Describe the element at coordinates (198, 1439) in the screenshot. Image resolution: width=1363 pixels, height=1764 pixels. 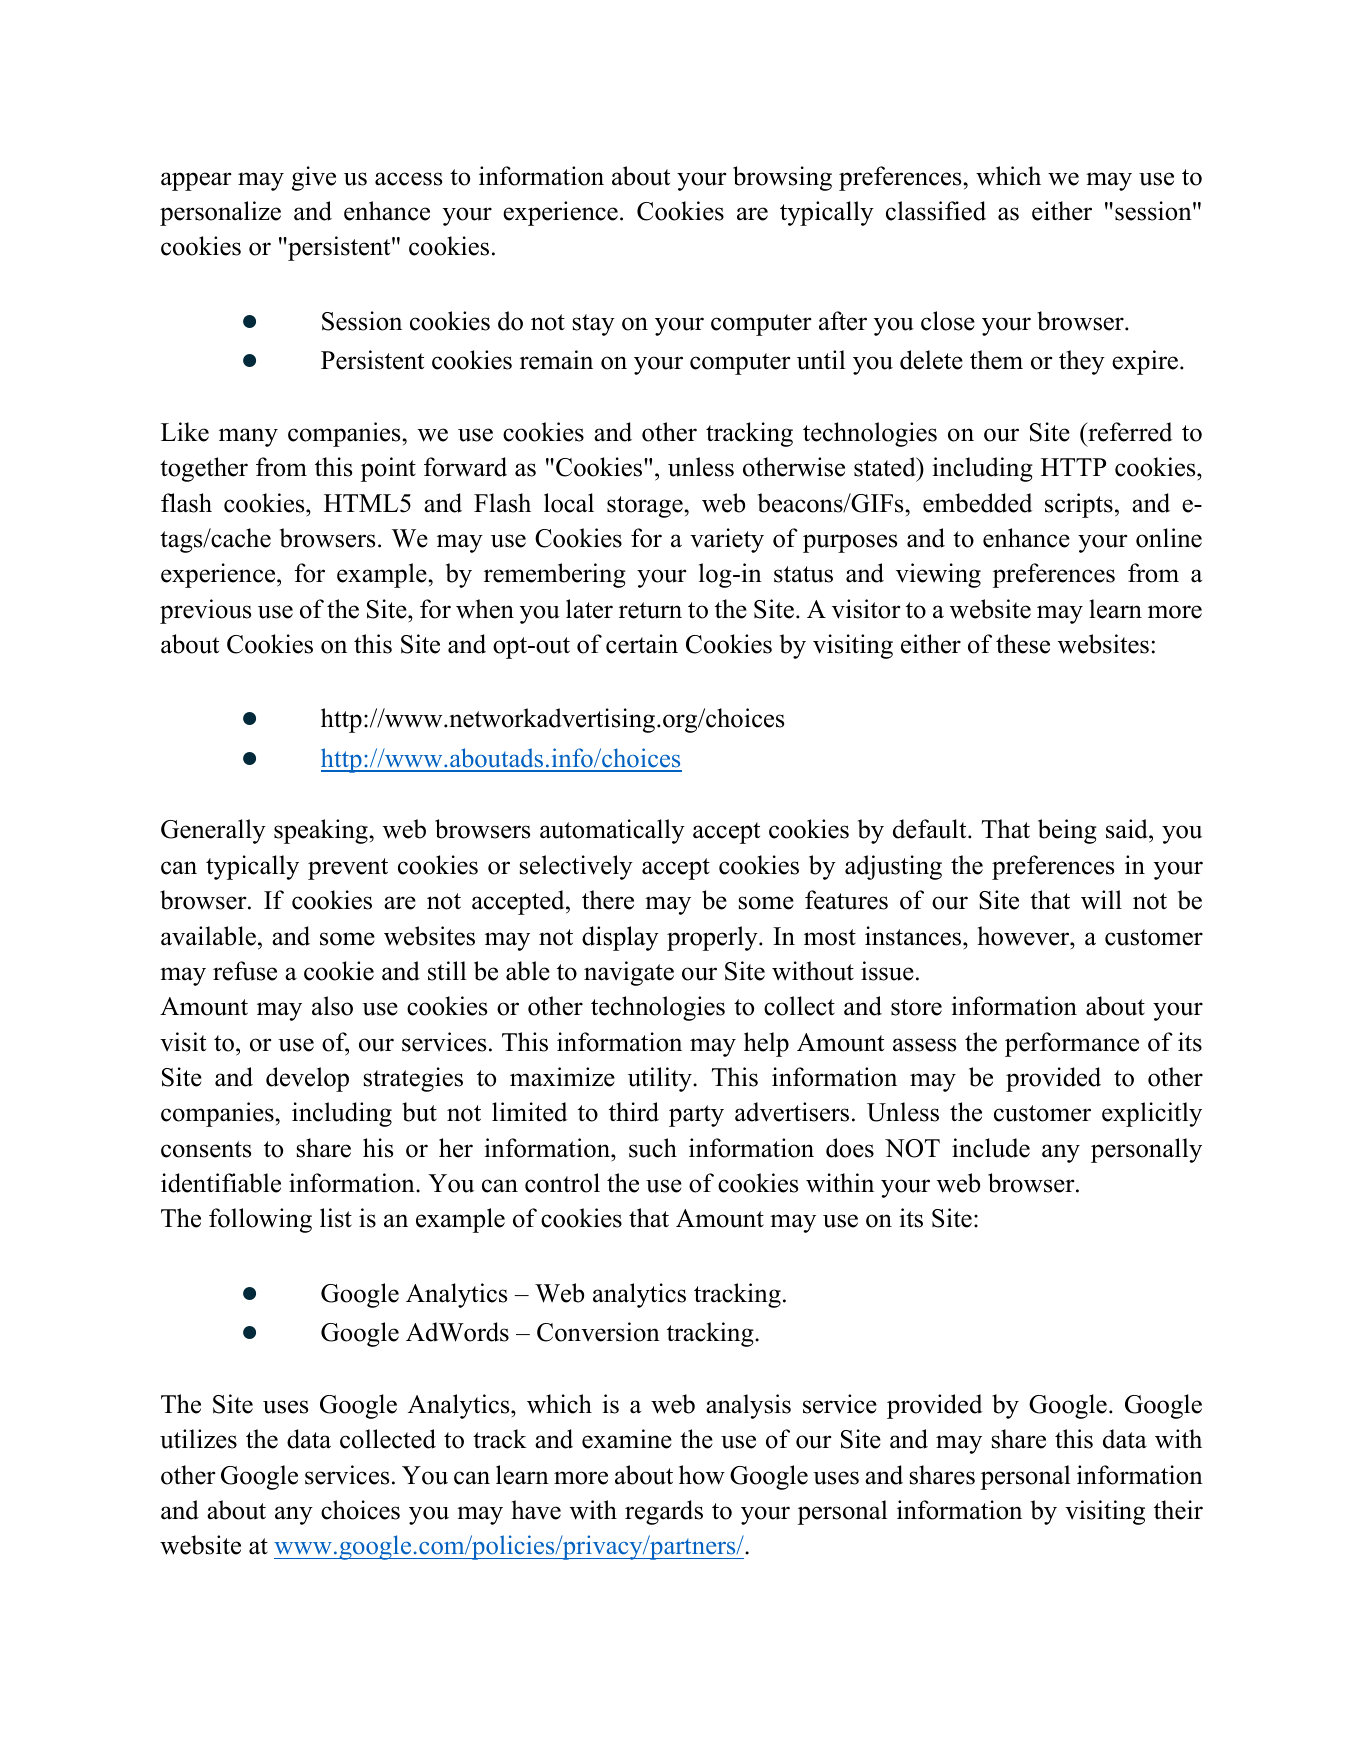
I see `utilizes` at that location.
